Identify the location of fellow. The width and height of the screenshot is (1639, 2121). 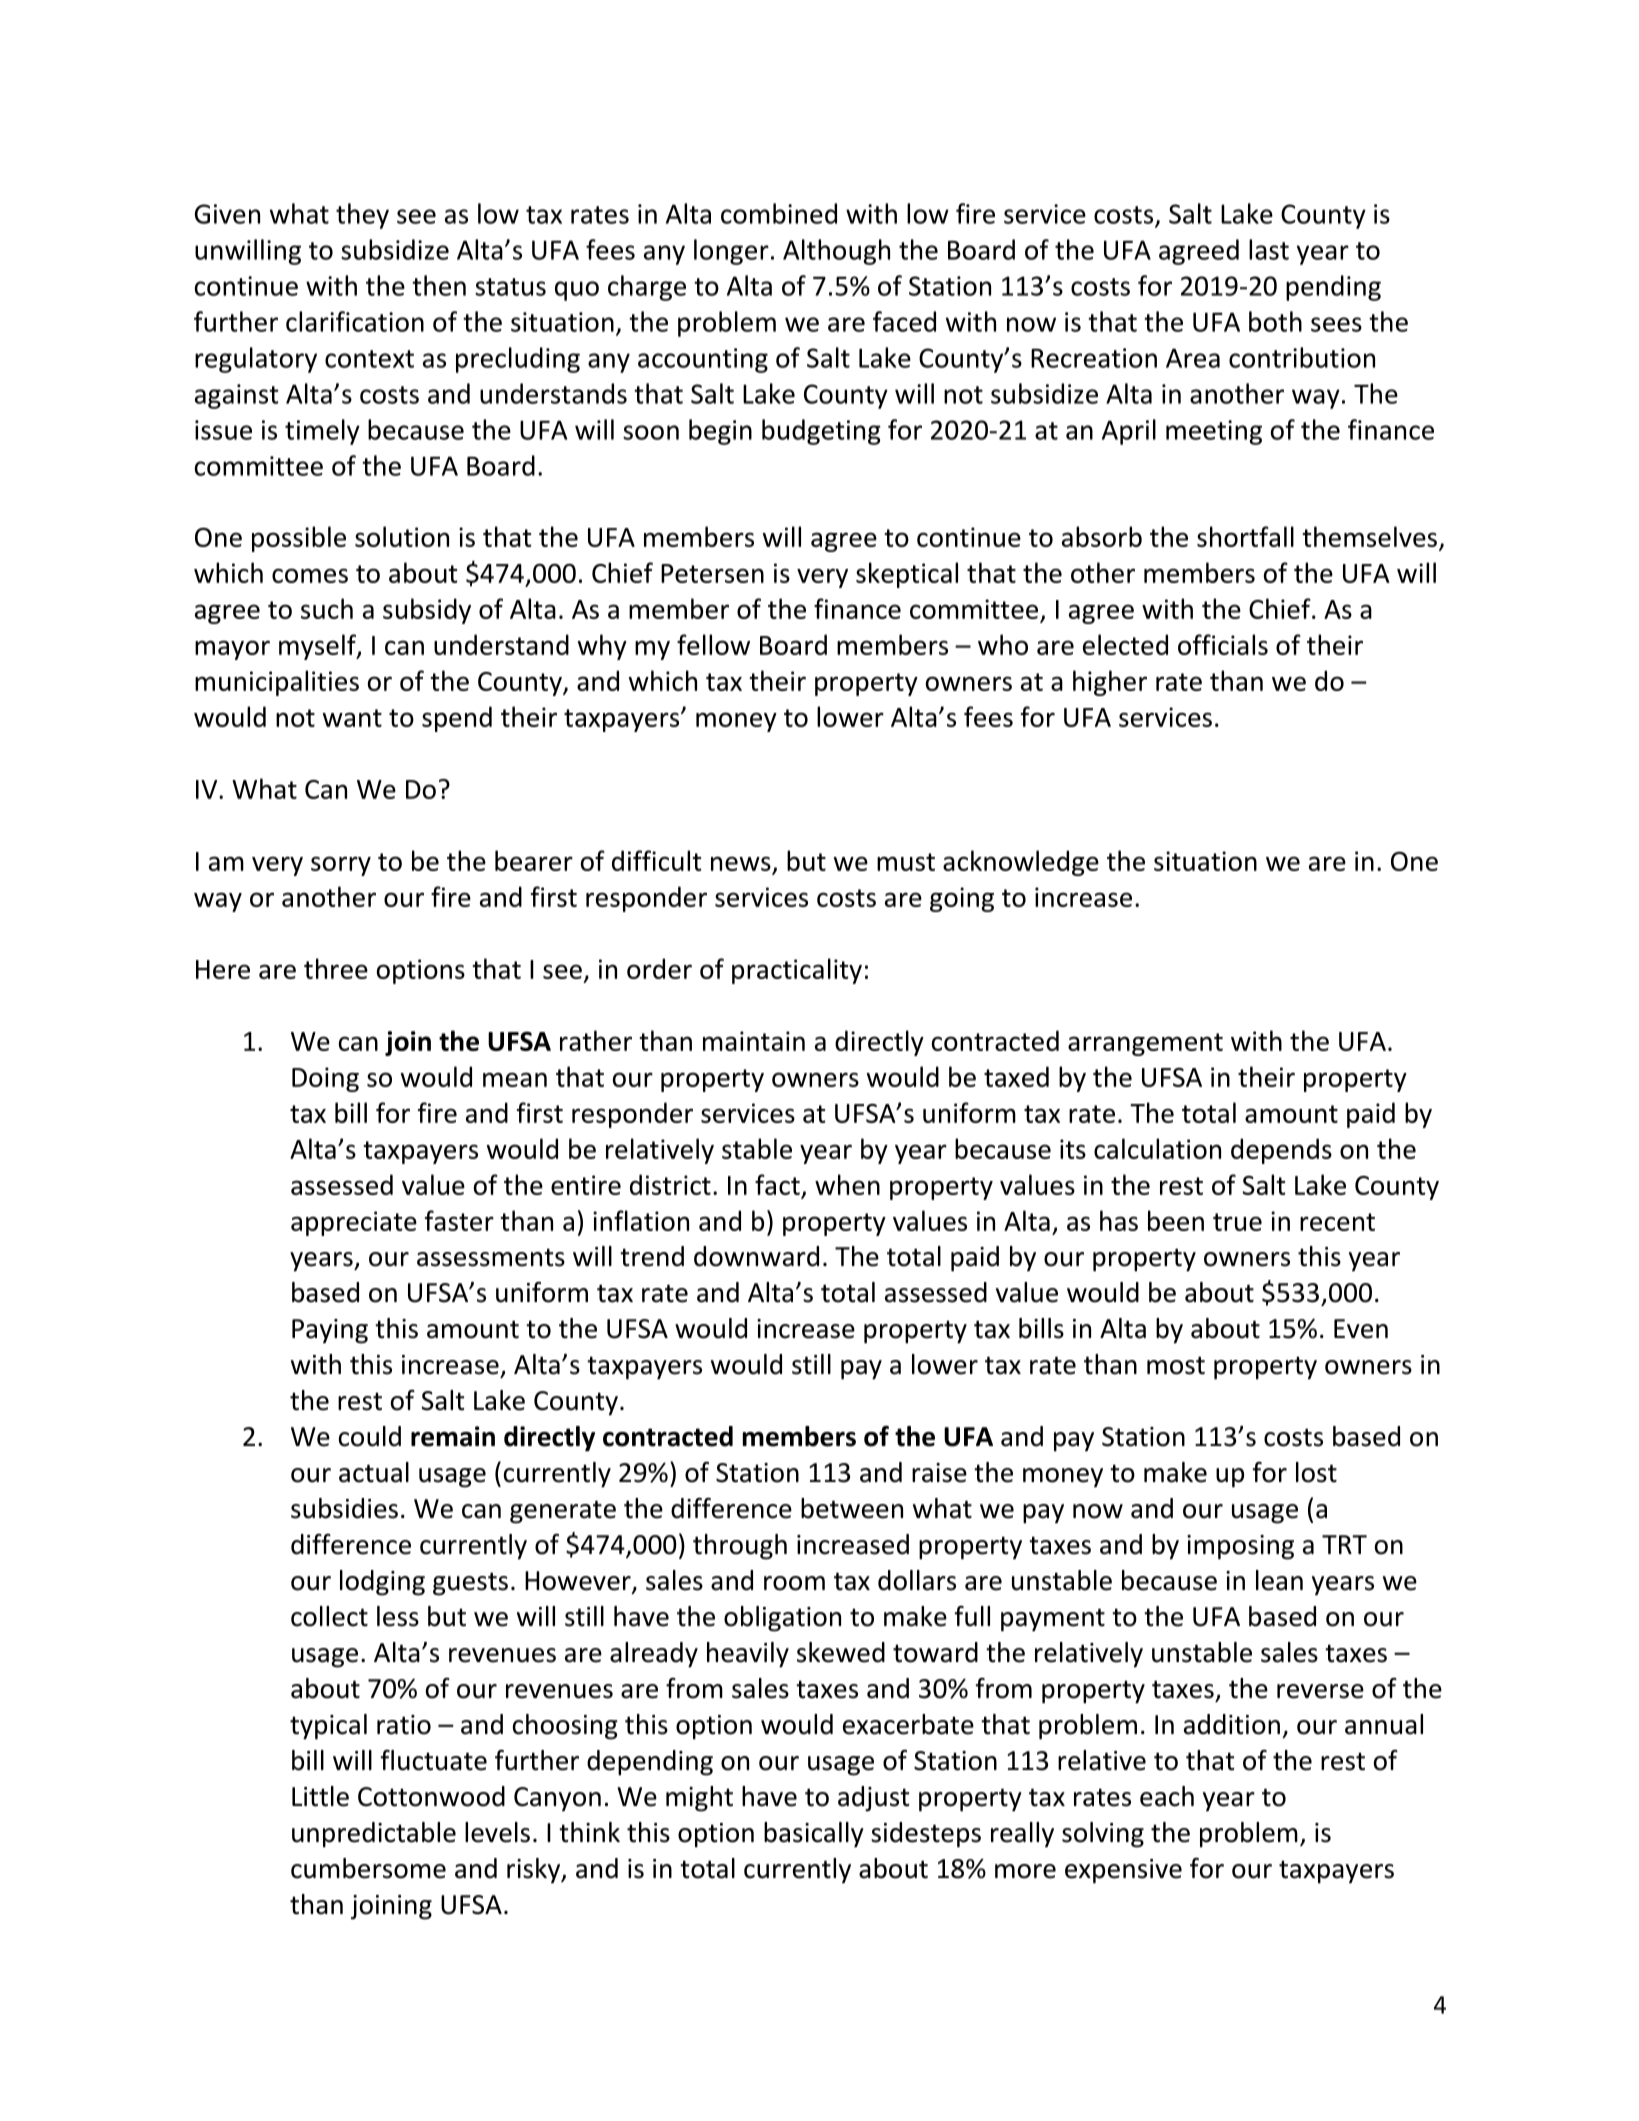
(713, 644).
